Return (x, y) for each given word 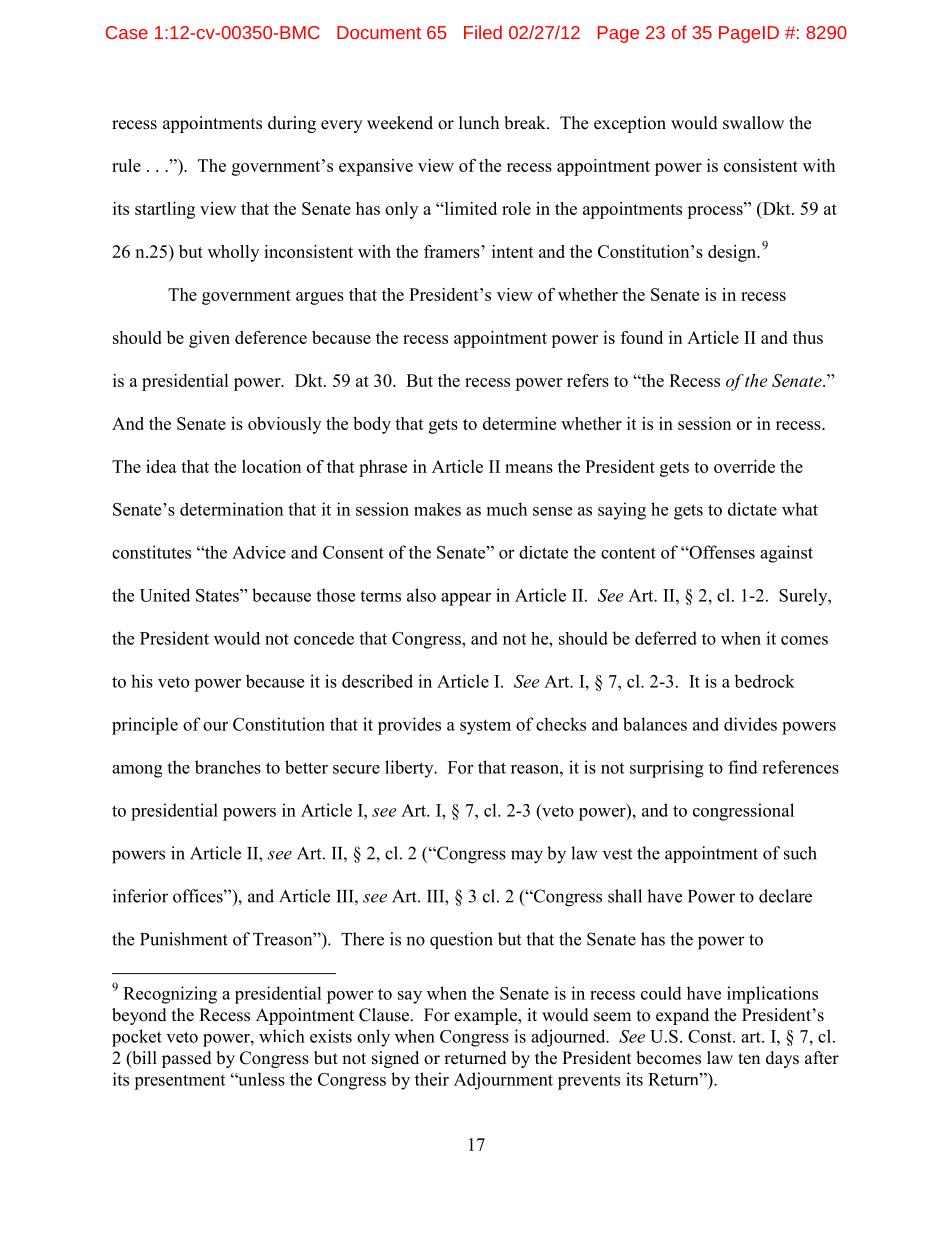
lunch (479, 123)
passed (187, 1059)
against (786, 554)
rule (126, 165)
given (209, 339)
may (527, 857)
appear (466, 599)
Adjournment (503, 1081)
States (218, 595)
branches (228, 767)
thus (808, 337)
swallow (753, 123)
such (800, 853)
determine (519, 423)
